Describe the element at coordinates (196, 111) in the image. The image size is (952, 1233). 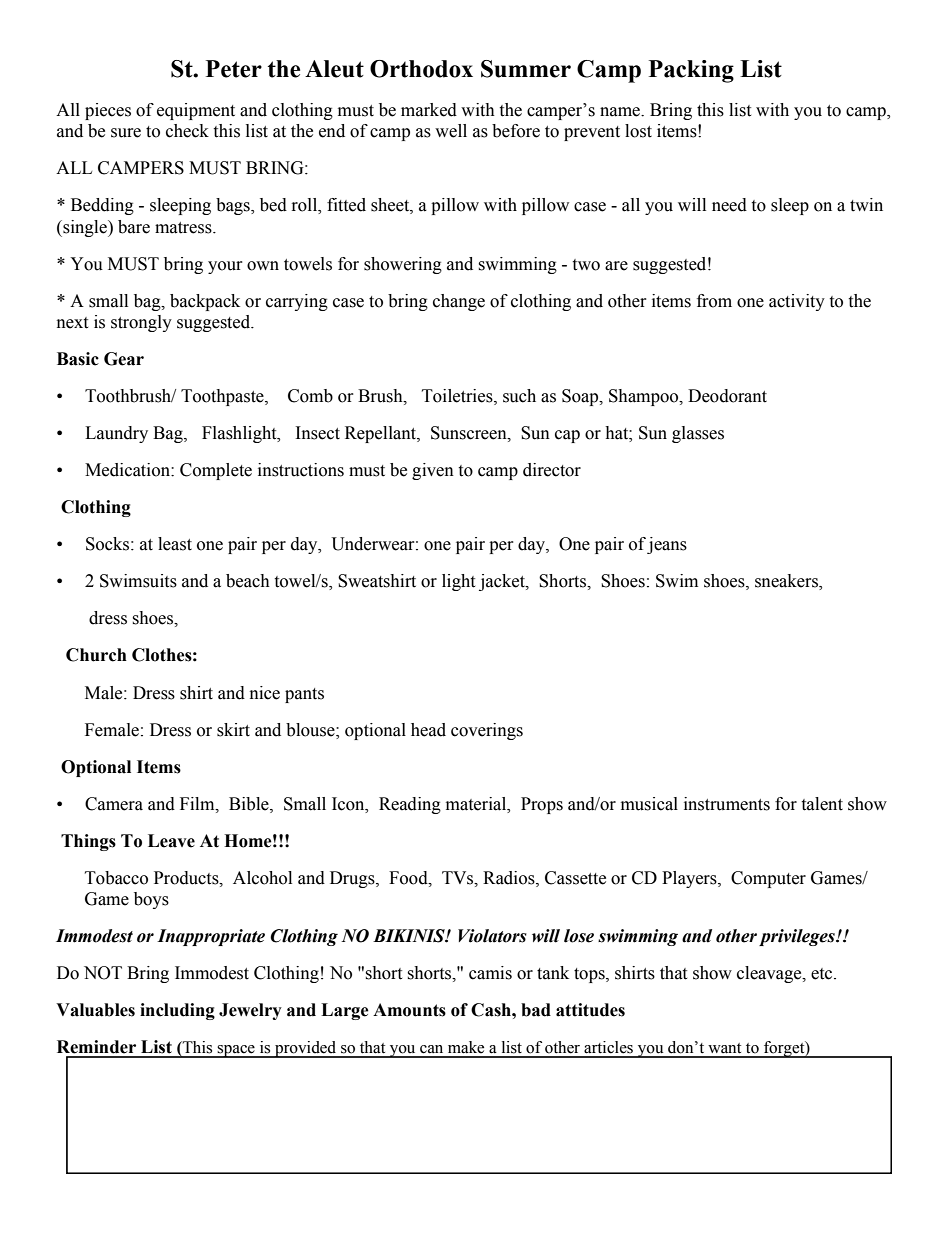
I see `equipment` at that location.
